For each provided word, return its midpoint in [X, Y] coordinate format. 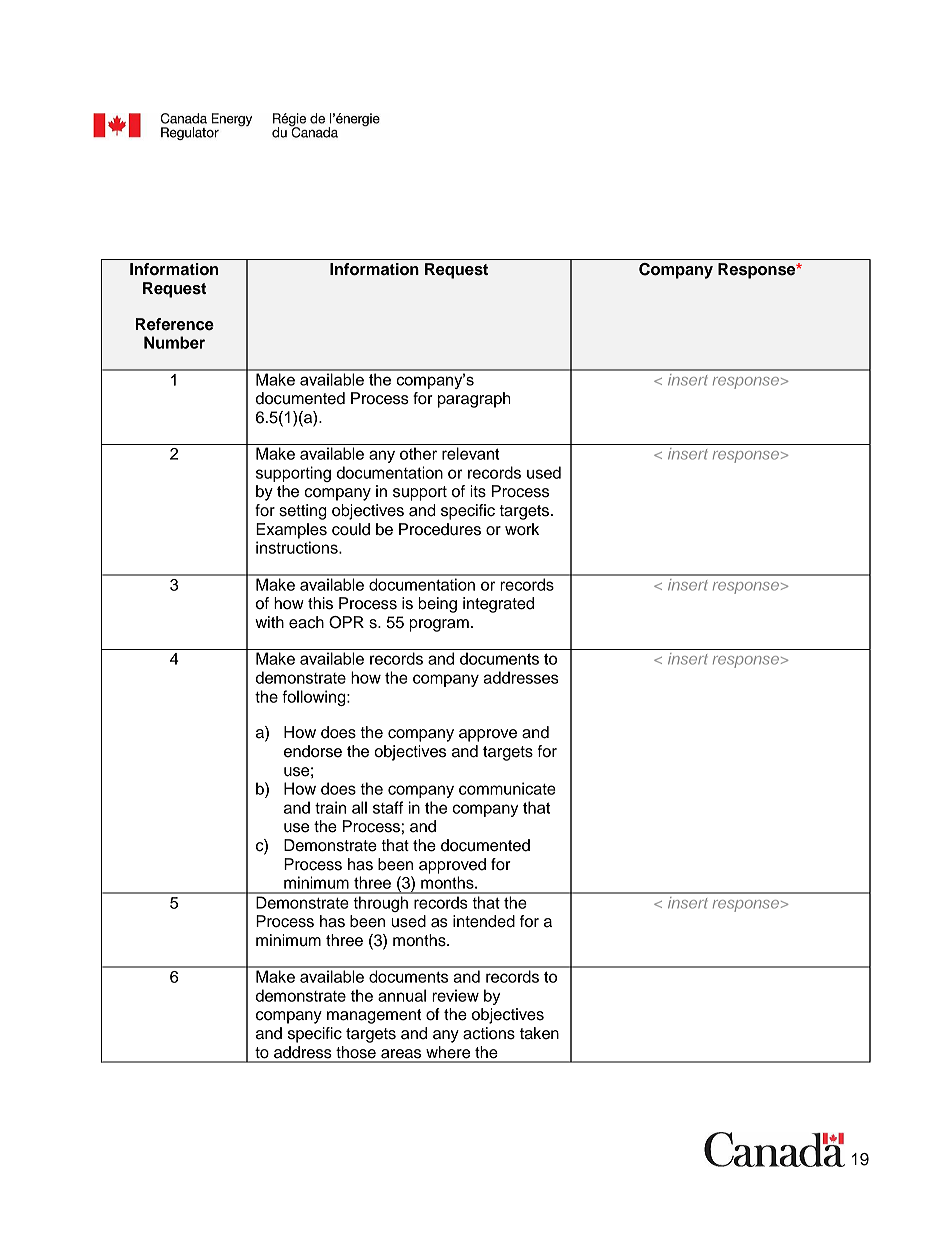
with [269, 622]
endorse [313, 751]
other [418, 453]
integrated [498, 605]
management [374, 1016]
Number [174, 342]
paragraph [474, 400]
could [351, 529]
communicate [507, 788]
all [359, 807]
